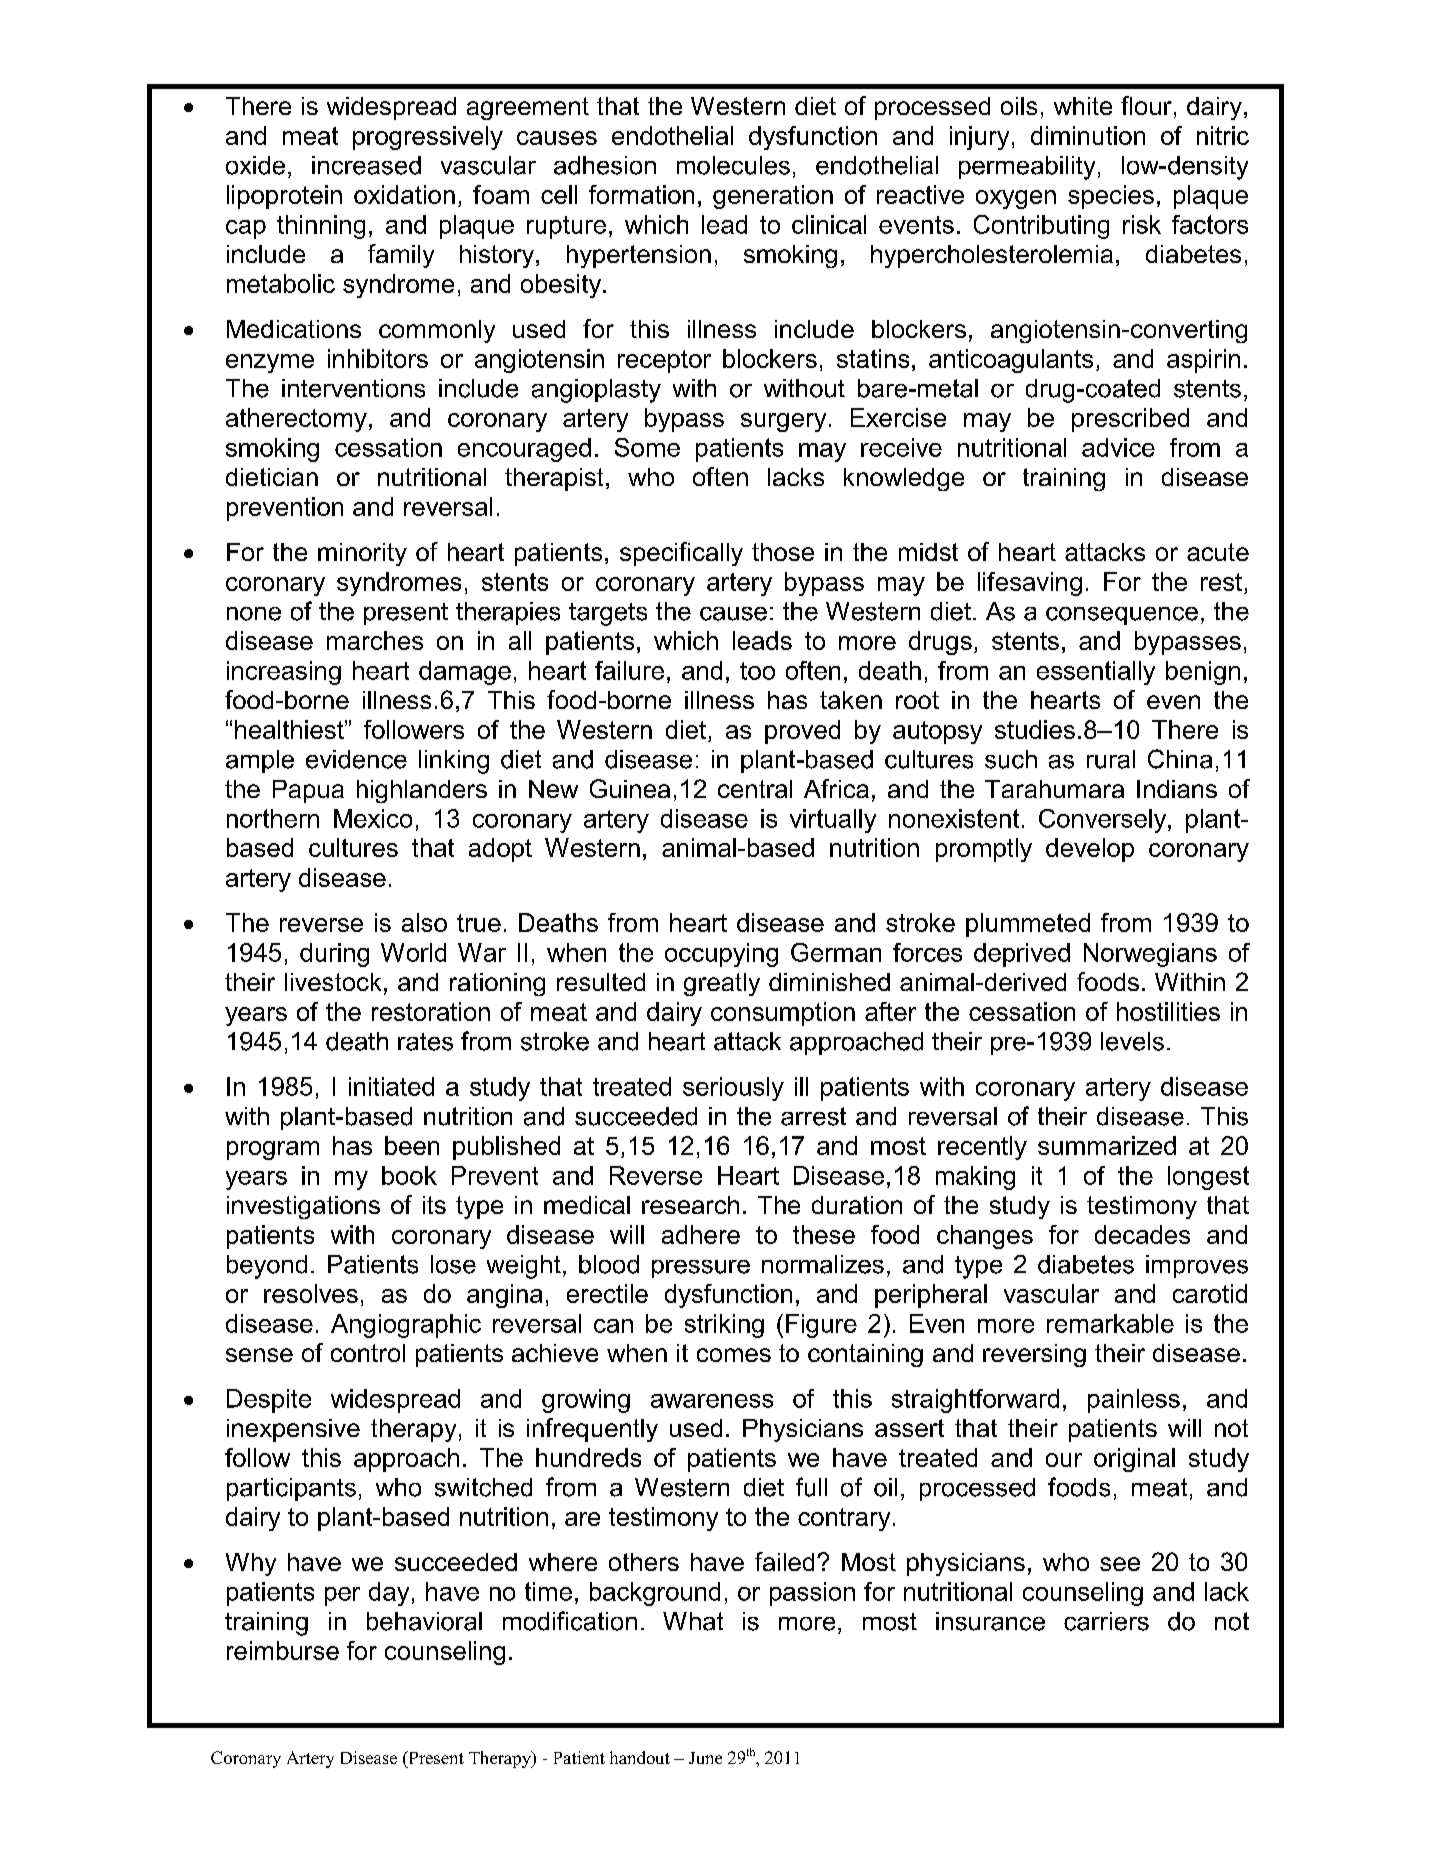 The height and width of the document is (1853, 1432). What do you see at coordinates (733, 165) in the document?
I see `molecules` at bounding box center [733, 165].
